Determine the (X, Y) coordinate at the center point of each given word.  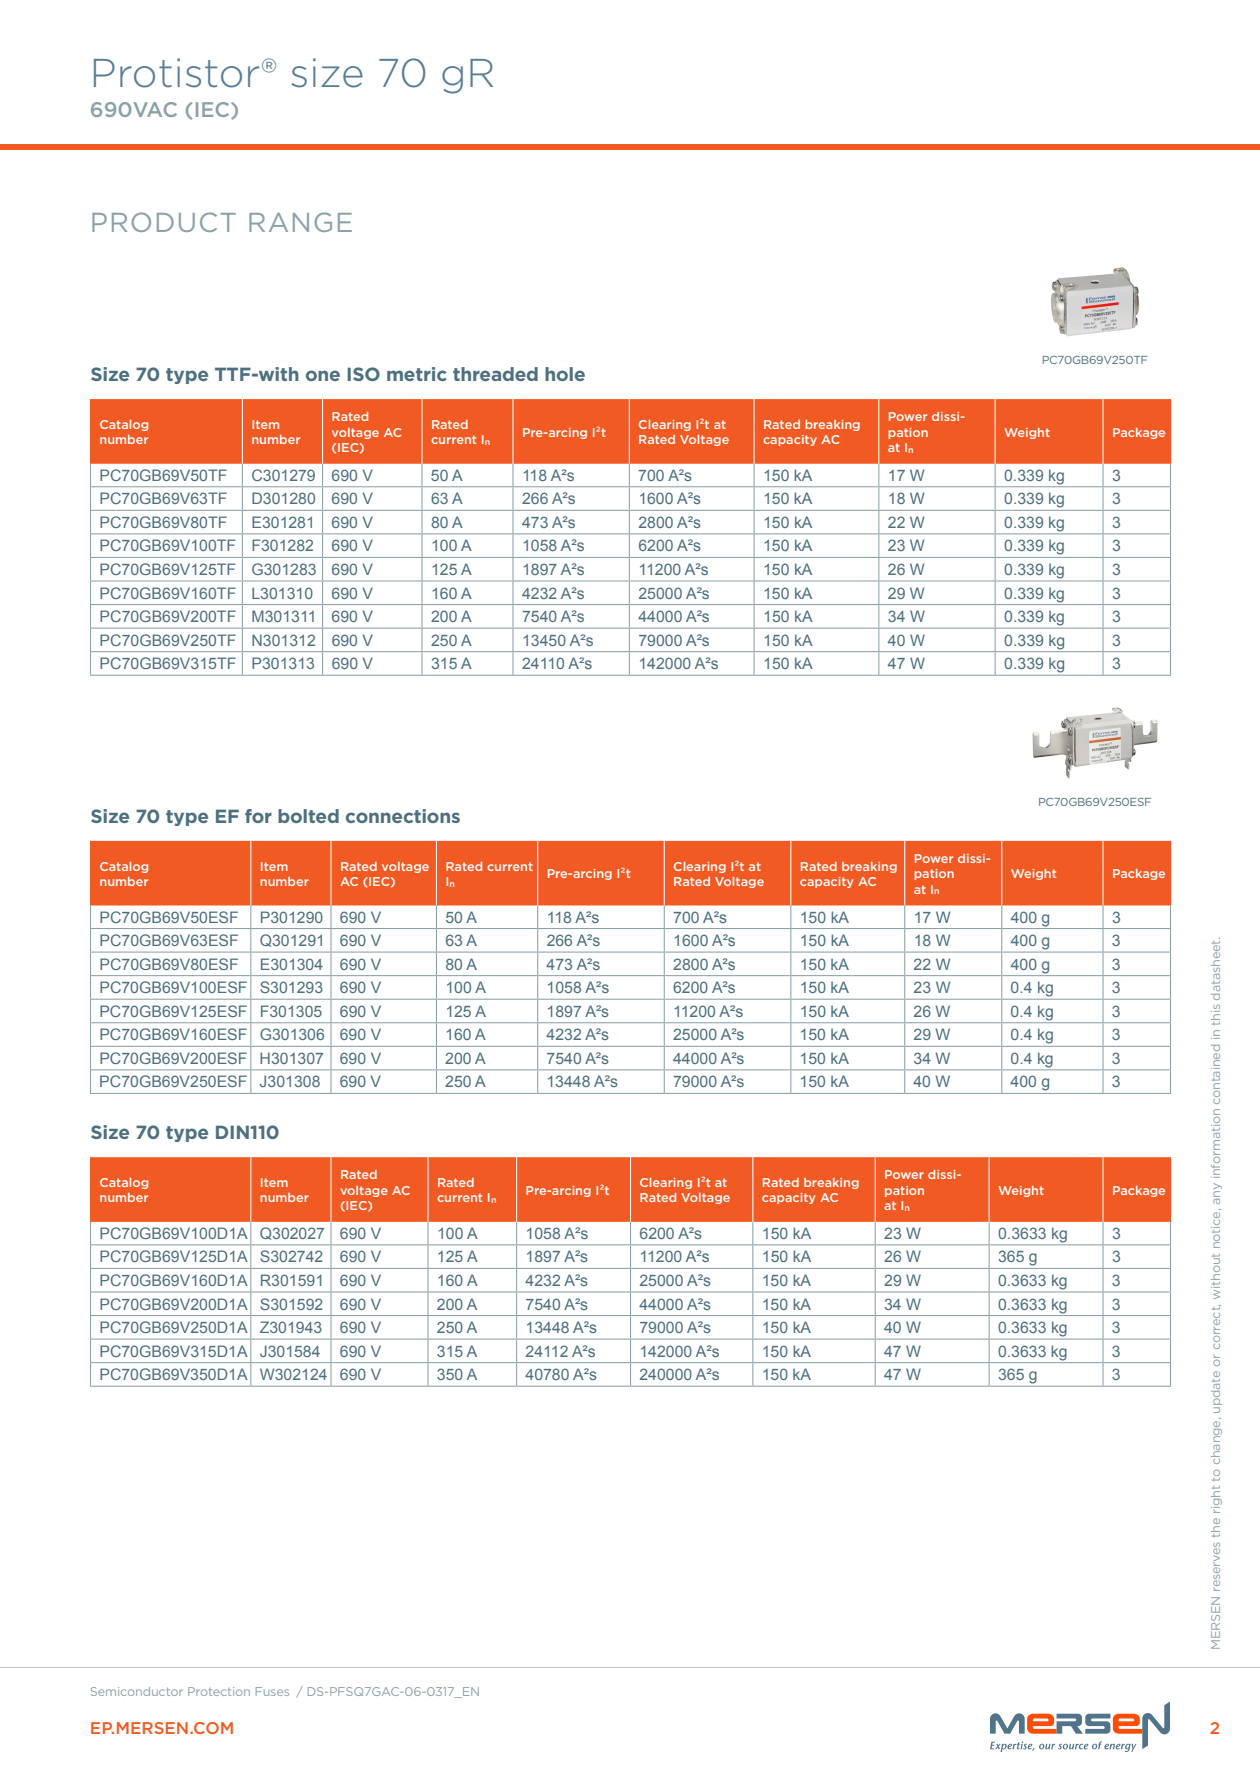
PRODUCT (164, 222)
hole (565, 374)
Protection (219, 1691)
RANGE (300, 222)
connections (403, 816)
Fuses (272, 1691)
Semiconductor (137, 1691)
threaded (495, 374)
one (323, 375)
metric (417, 374)
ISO (363, 374)
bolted (308, 816)
